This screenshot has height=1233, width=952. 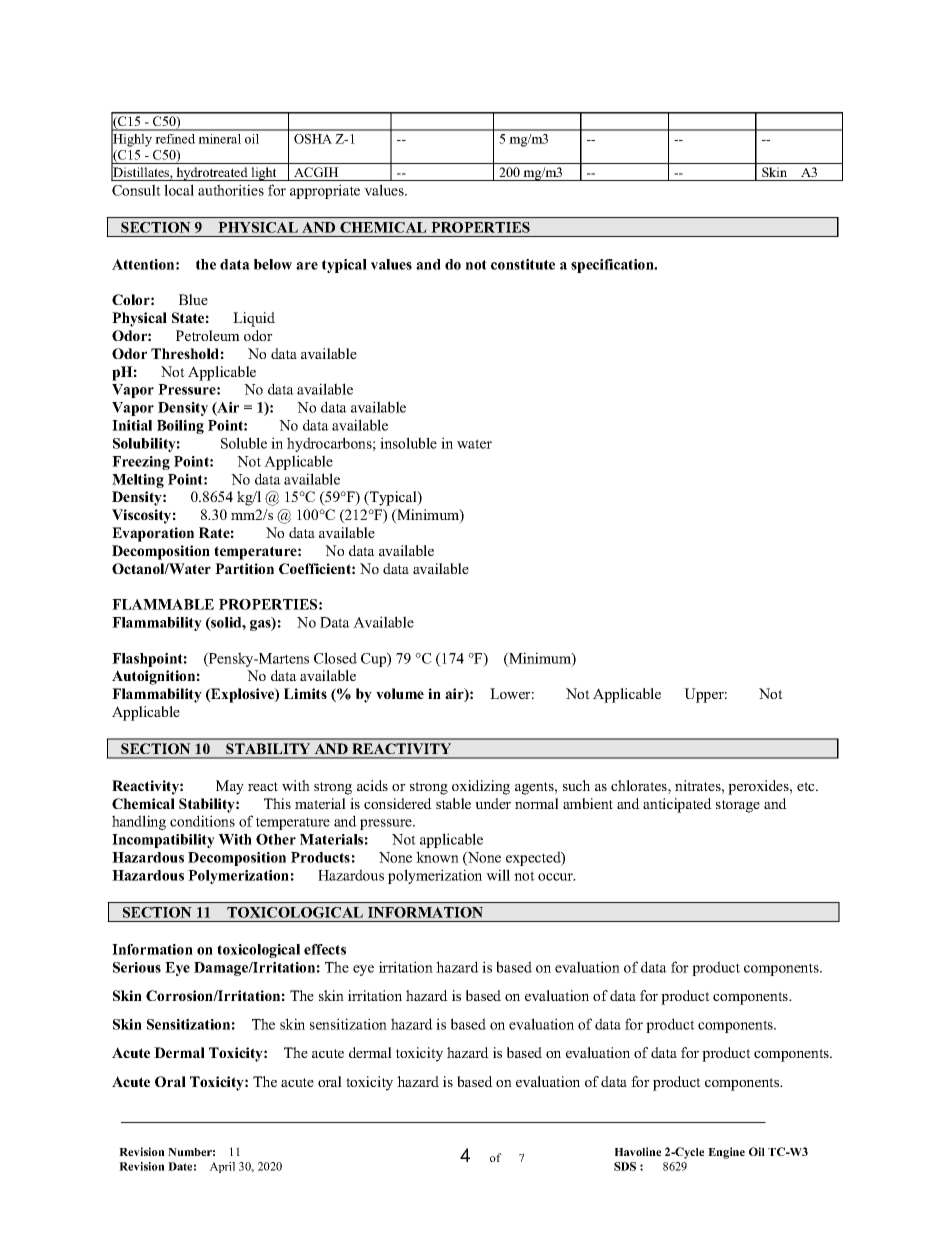 I want to click on stable, so click(x=453, y=803).
